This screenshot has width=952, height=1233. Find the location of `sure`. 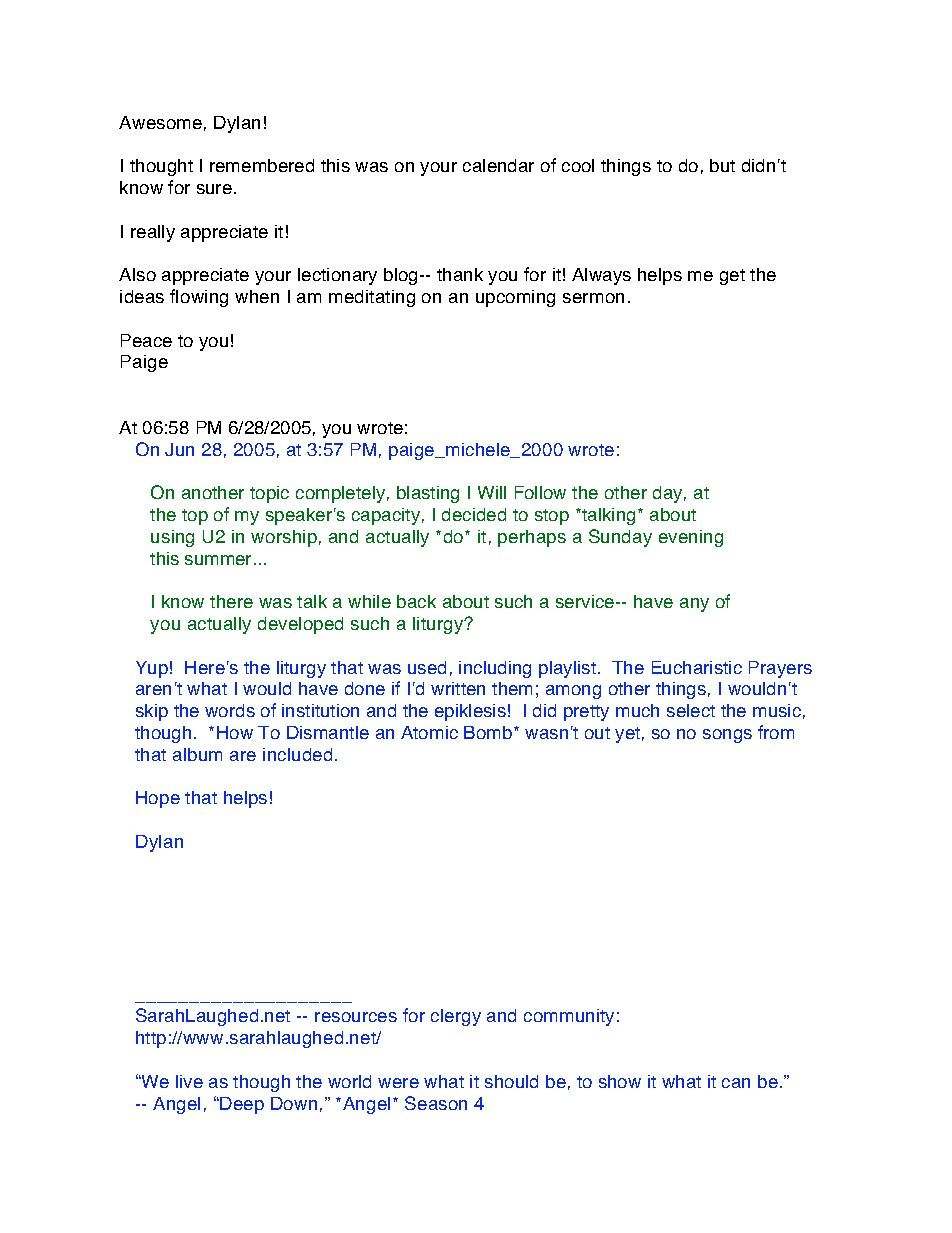

sure is located at coordinates (214, 189).
